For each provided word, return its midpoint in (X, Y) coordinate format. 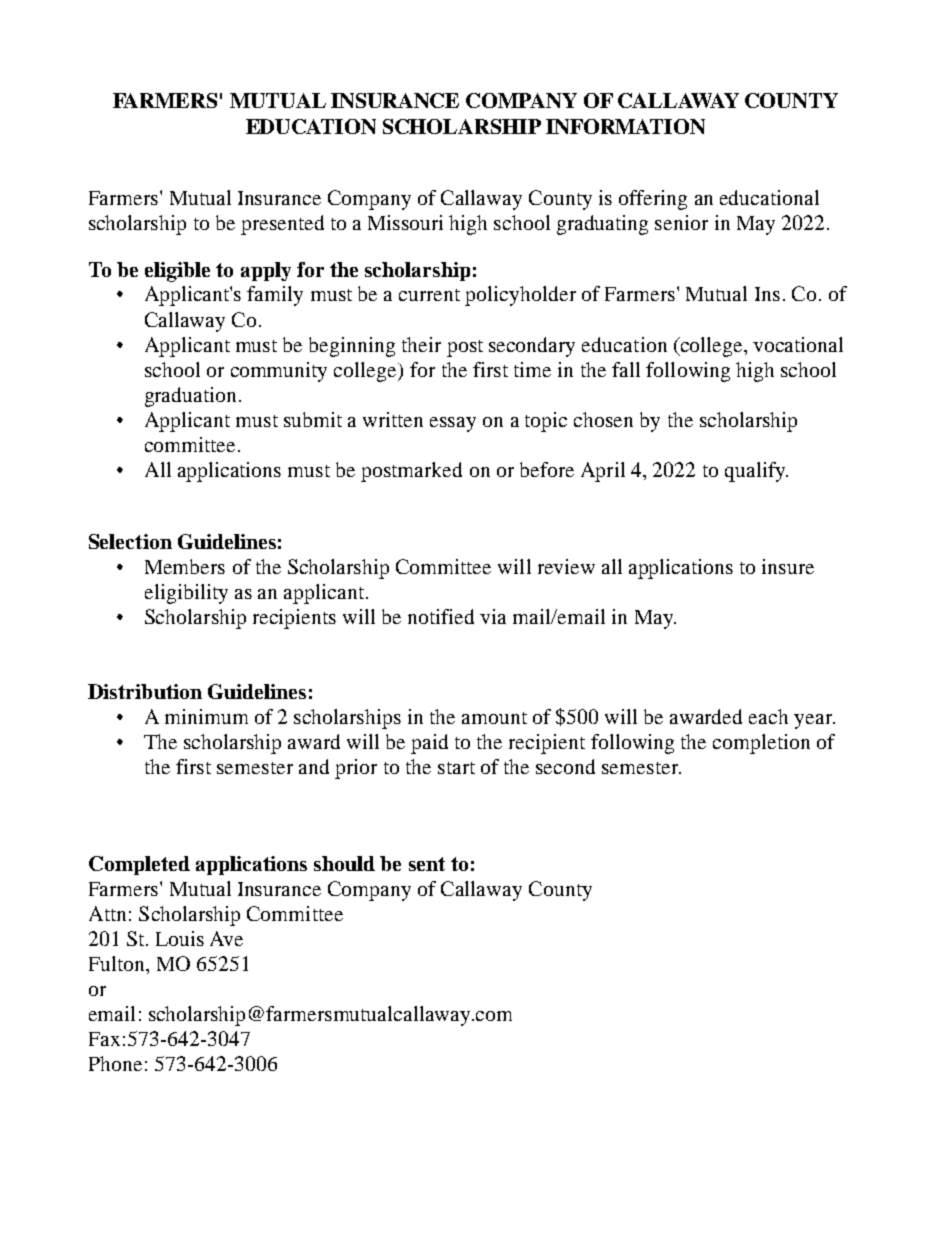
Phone (115, 1063)
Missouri (405, 222)
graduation (190, 397)
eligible (177, 272)
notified (441, 616)
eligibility (186, 594)
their (421, 344)
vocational (798, 344)
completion (761, 744)
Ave (226, 938)
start (456, 768)
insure (788, 566)
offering (653, 200)
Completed (139, 865)
